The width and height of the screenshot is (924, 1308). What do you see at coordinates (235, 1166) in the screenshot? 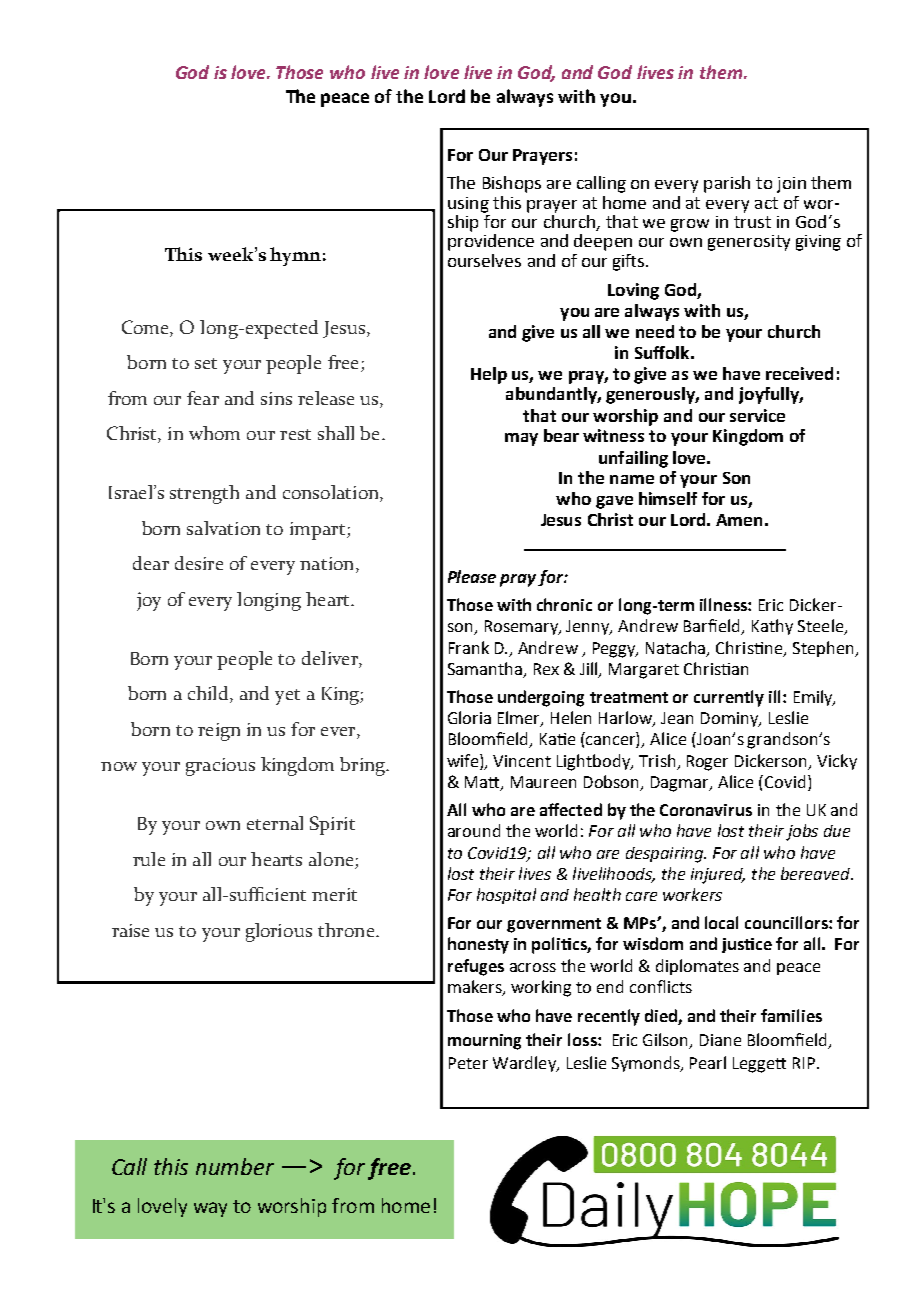
I see `number` at bounding box center [235, 1166].
